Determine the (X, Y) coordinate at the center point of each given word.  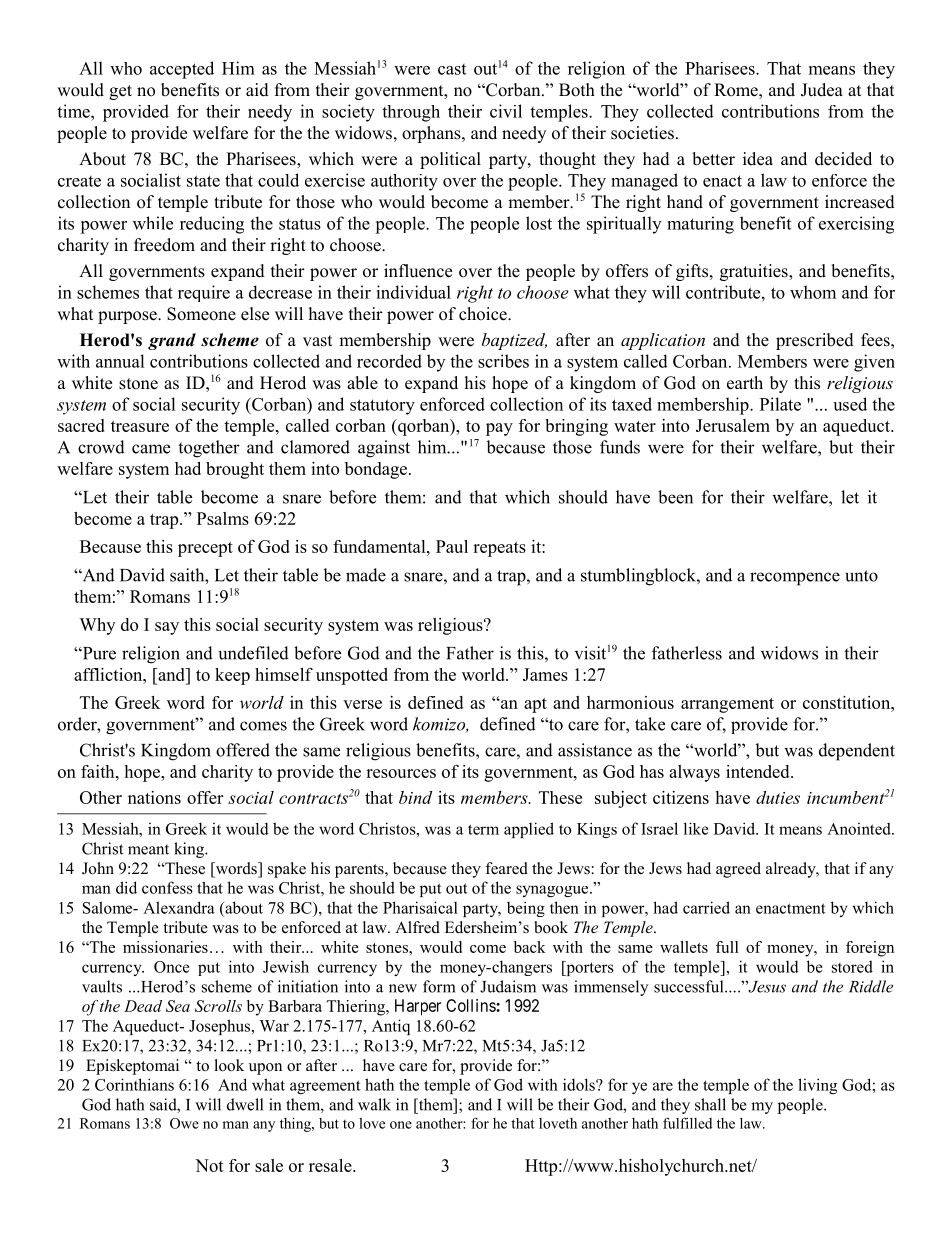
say (167, 628)
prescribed (815, 341)
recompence (795, 579)
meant (148, 849)
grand (172, 341)
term (483, 829)
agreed (738, 870)
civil (506, 111)
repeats (499, 549)
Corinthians (134, 1084)
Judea (822, 90)
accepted (182, 70)
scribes (503, 361)
